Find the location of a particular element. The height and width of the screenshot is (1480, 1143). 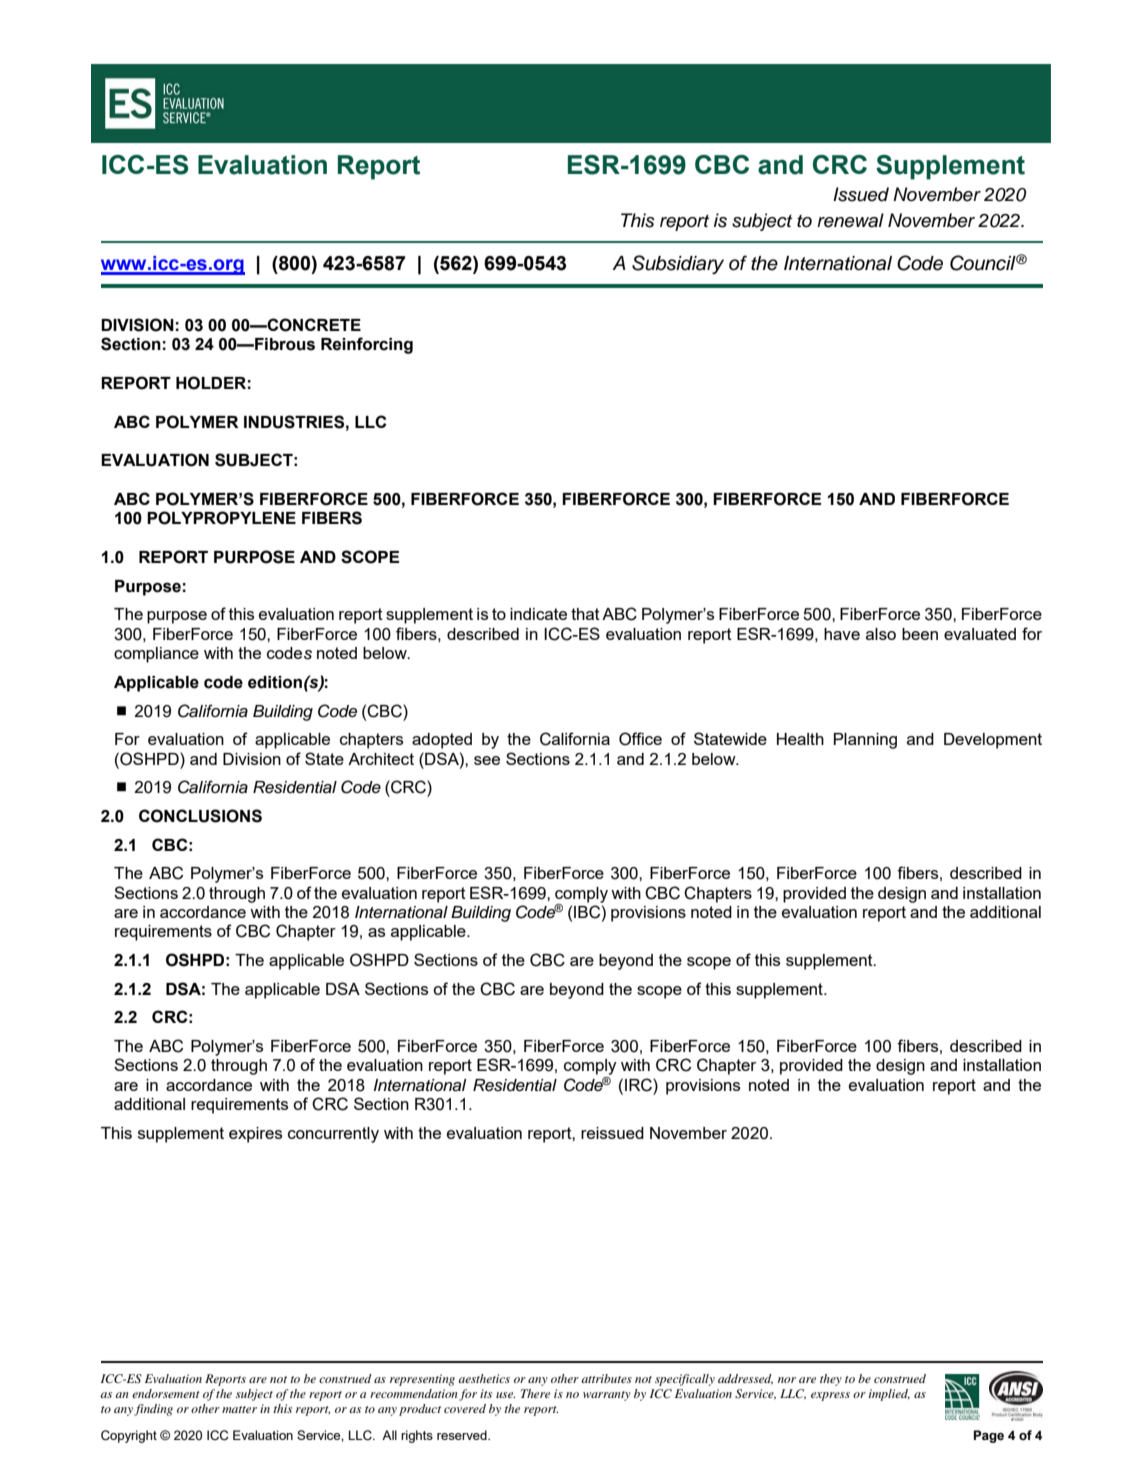

see is located at coordinates (487, 760).
